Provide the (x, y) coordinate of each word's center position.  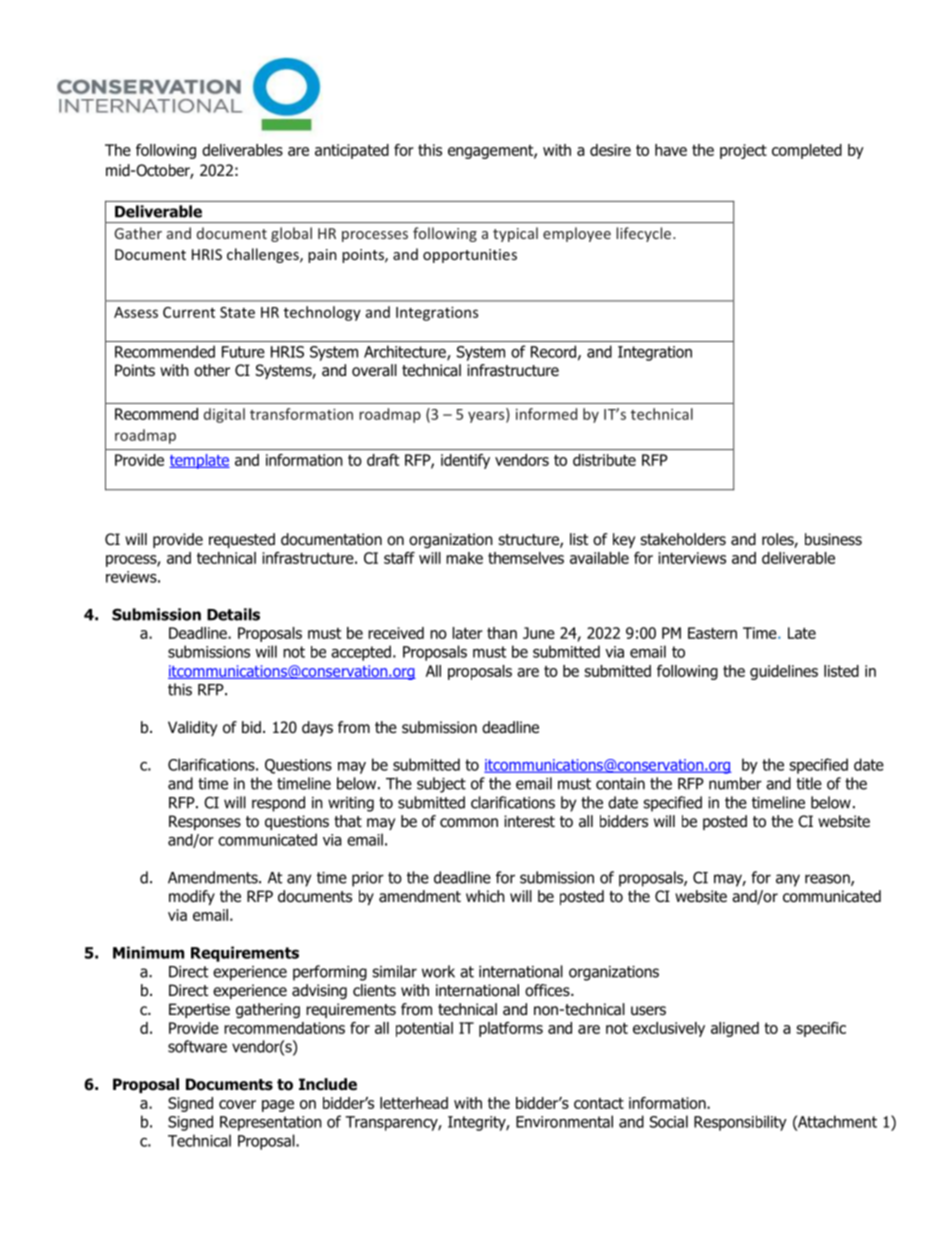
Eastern (712, 633)
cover (237, 1104)
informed (546, 414)
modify (192, 897)
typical (515, 234)
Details (233, 614)
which (485, 896)
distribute (604, 460)
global (291, 234)
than (502, 633)
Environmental (564, 1121)
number (735, 783)
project (743, 151)
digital (224, 415)
